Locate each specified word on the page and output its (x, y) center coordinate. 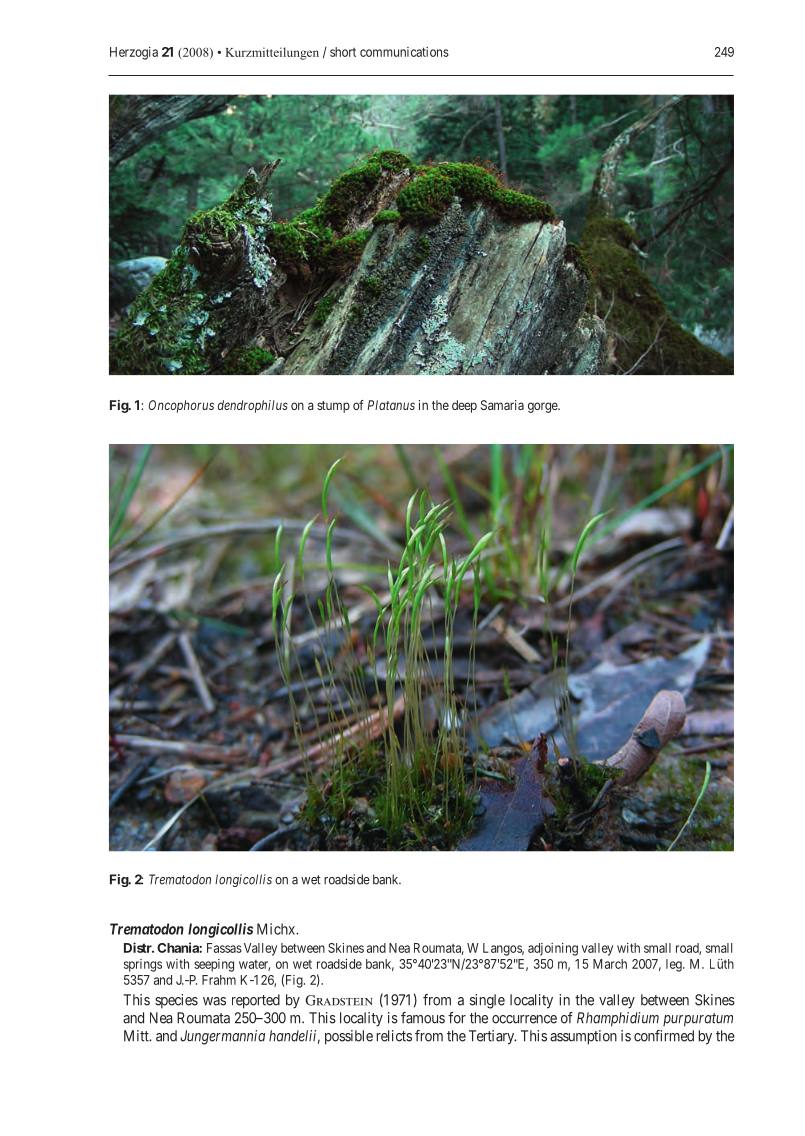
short (343, 52)
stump (333, 407)
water (254, 965)
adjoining (553, 949)
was (214, 1001)
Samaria (502, 405)
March (610, 964)
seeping (214, 965)
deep (464, 406)
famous (423, 1018)
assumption (583, 1037)
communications (404, 52)
